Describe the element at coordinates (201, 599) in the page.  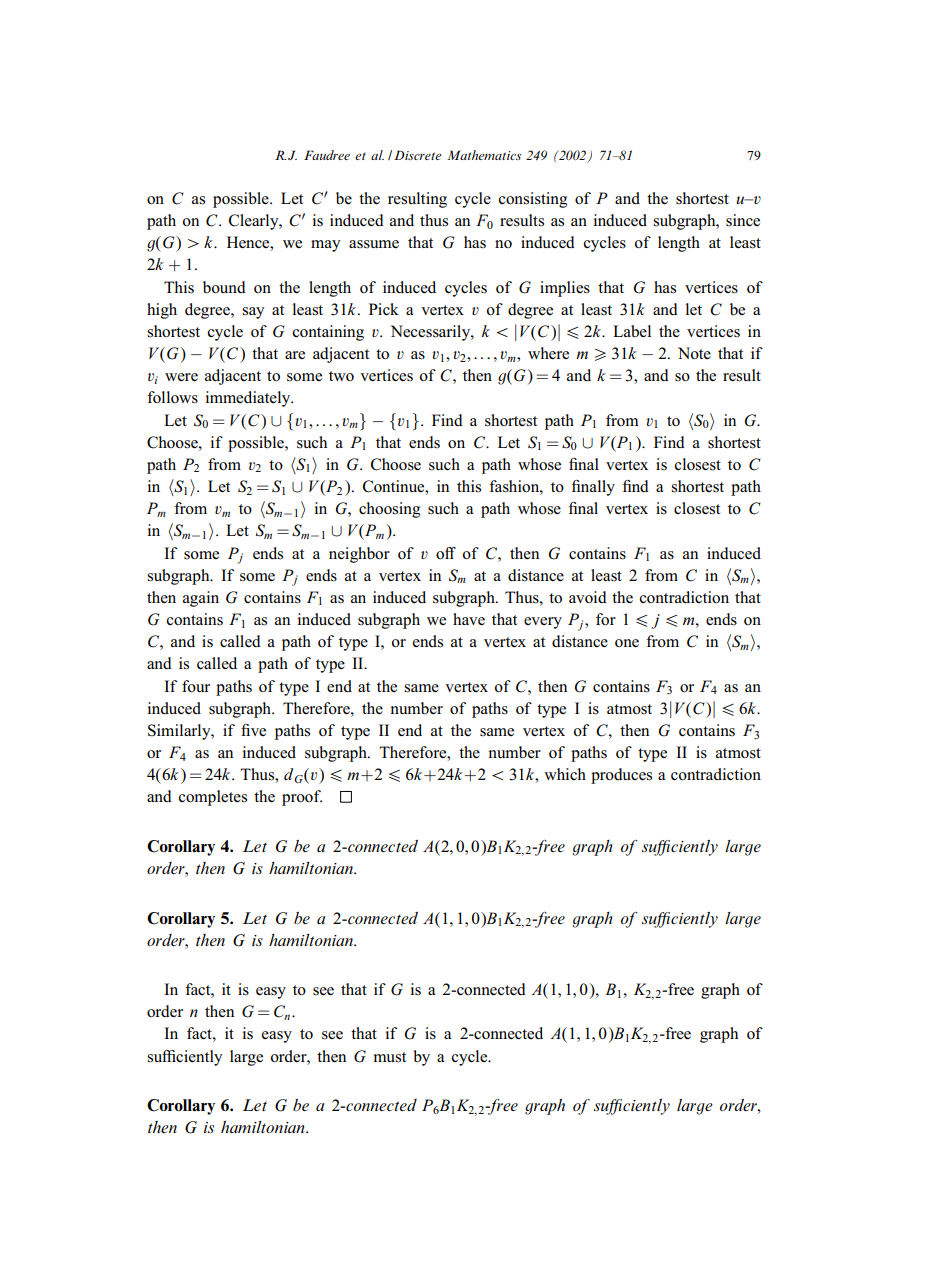
I see `again` at that location.
